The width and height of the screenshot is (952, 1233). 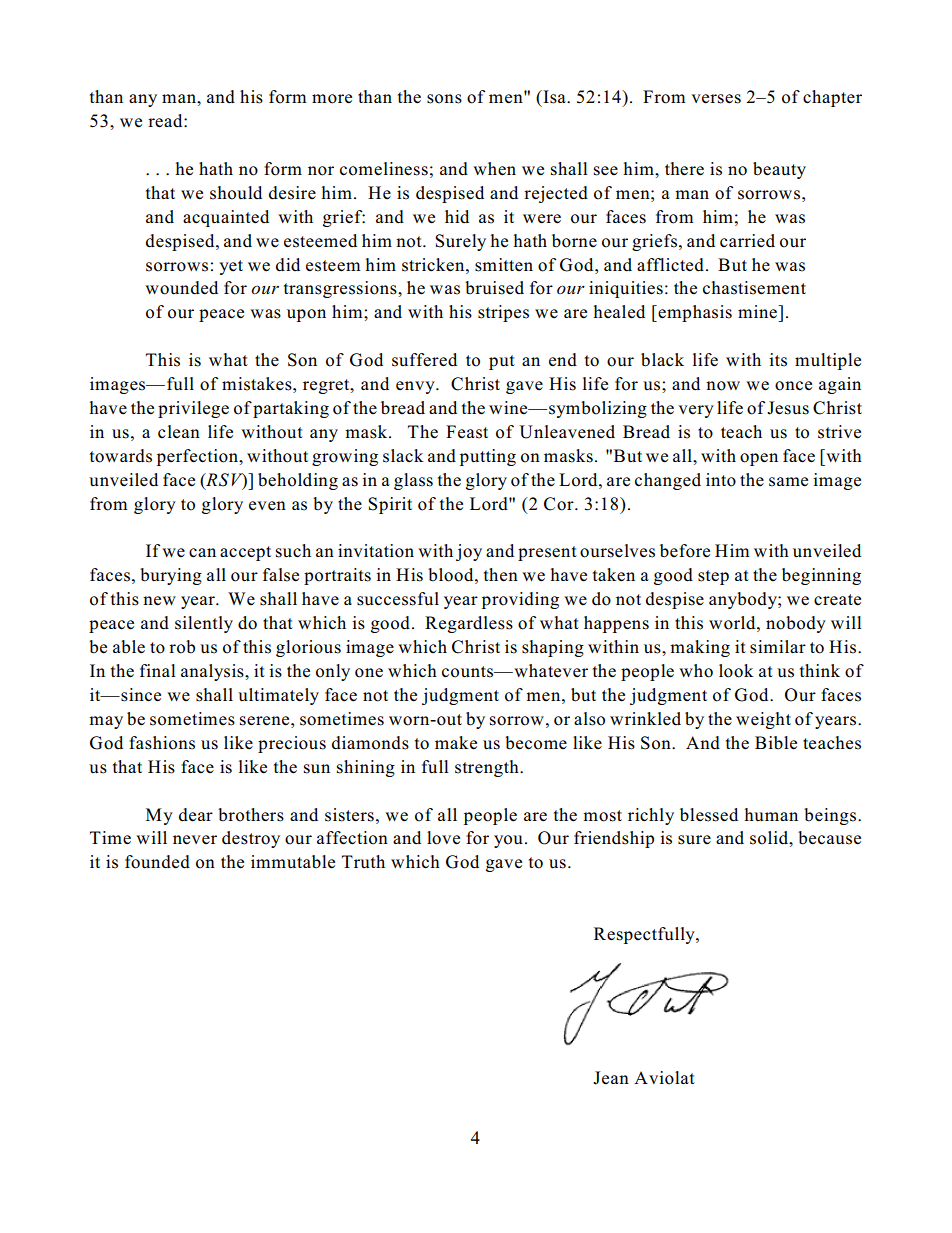 What do you see at coordinates (713, 577) in the screenshot?
I see `step` at bounding box center [713, 577].
